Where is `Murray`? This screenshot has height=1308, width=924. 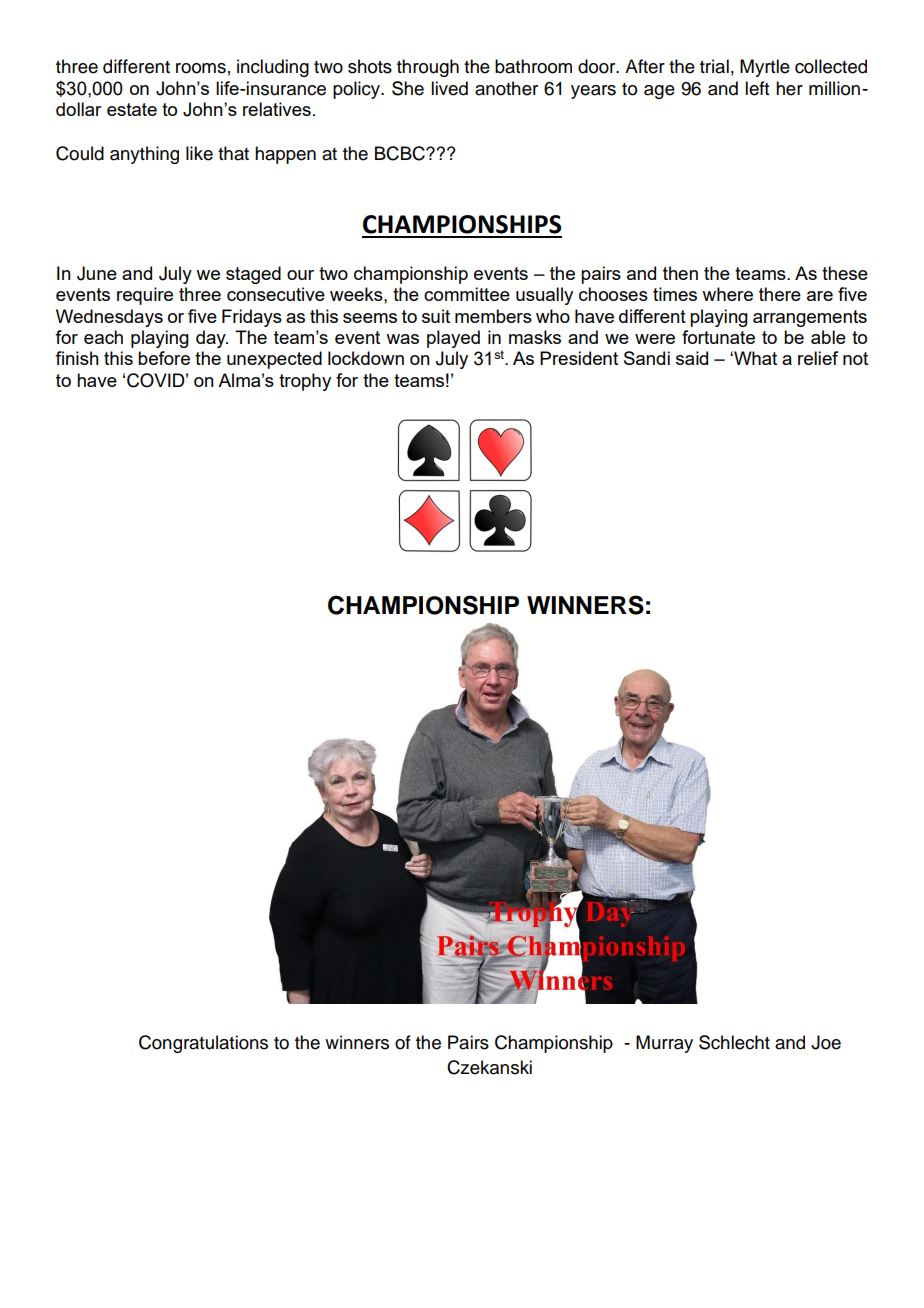
Murray is located at coordinates (664, 1044).
